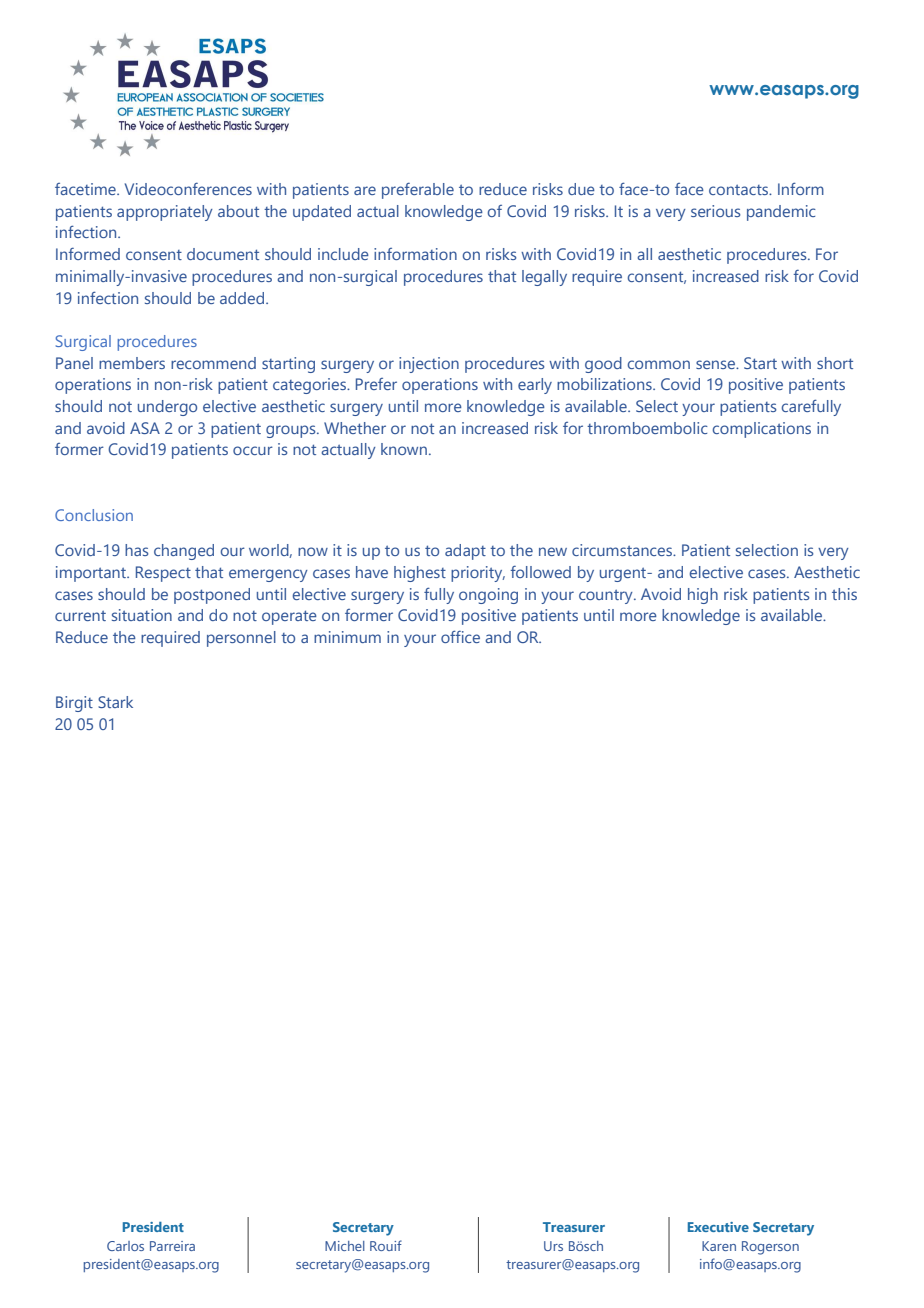  Describe the element at coordinates (781, 213) in the image. I see `pandemic` at that location.
